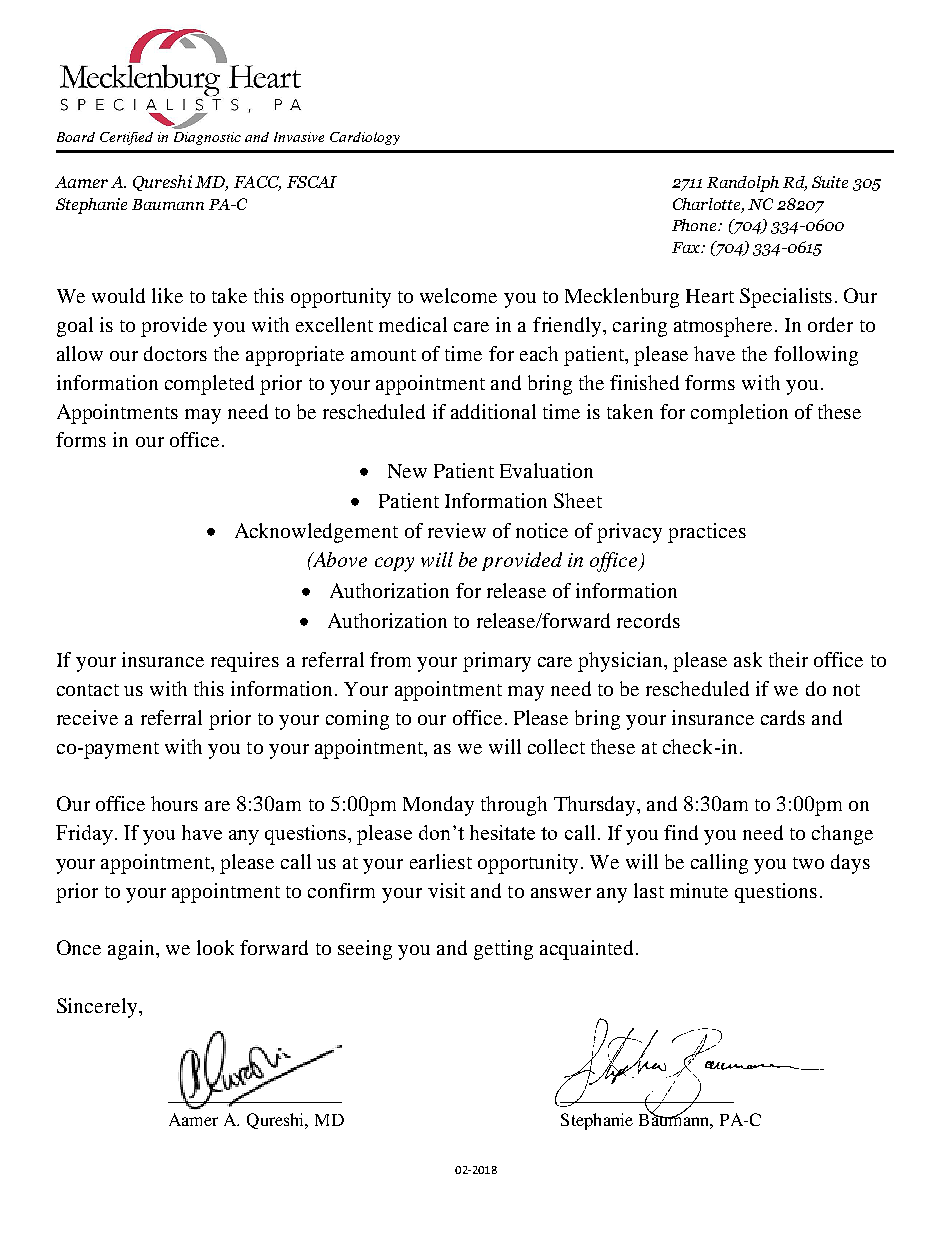 This page has width=952, height=1233. Describe the element at coordinates (132, 950) in the page. I see `again` at that location.
